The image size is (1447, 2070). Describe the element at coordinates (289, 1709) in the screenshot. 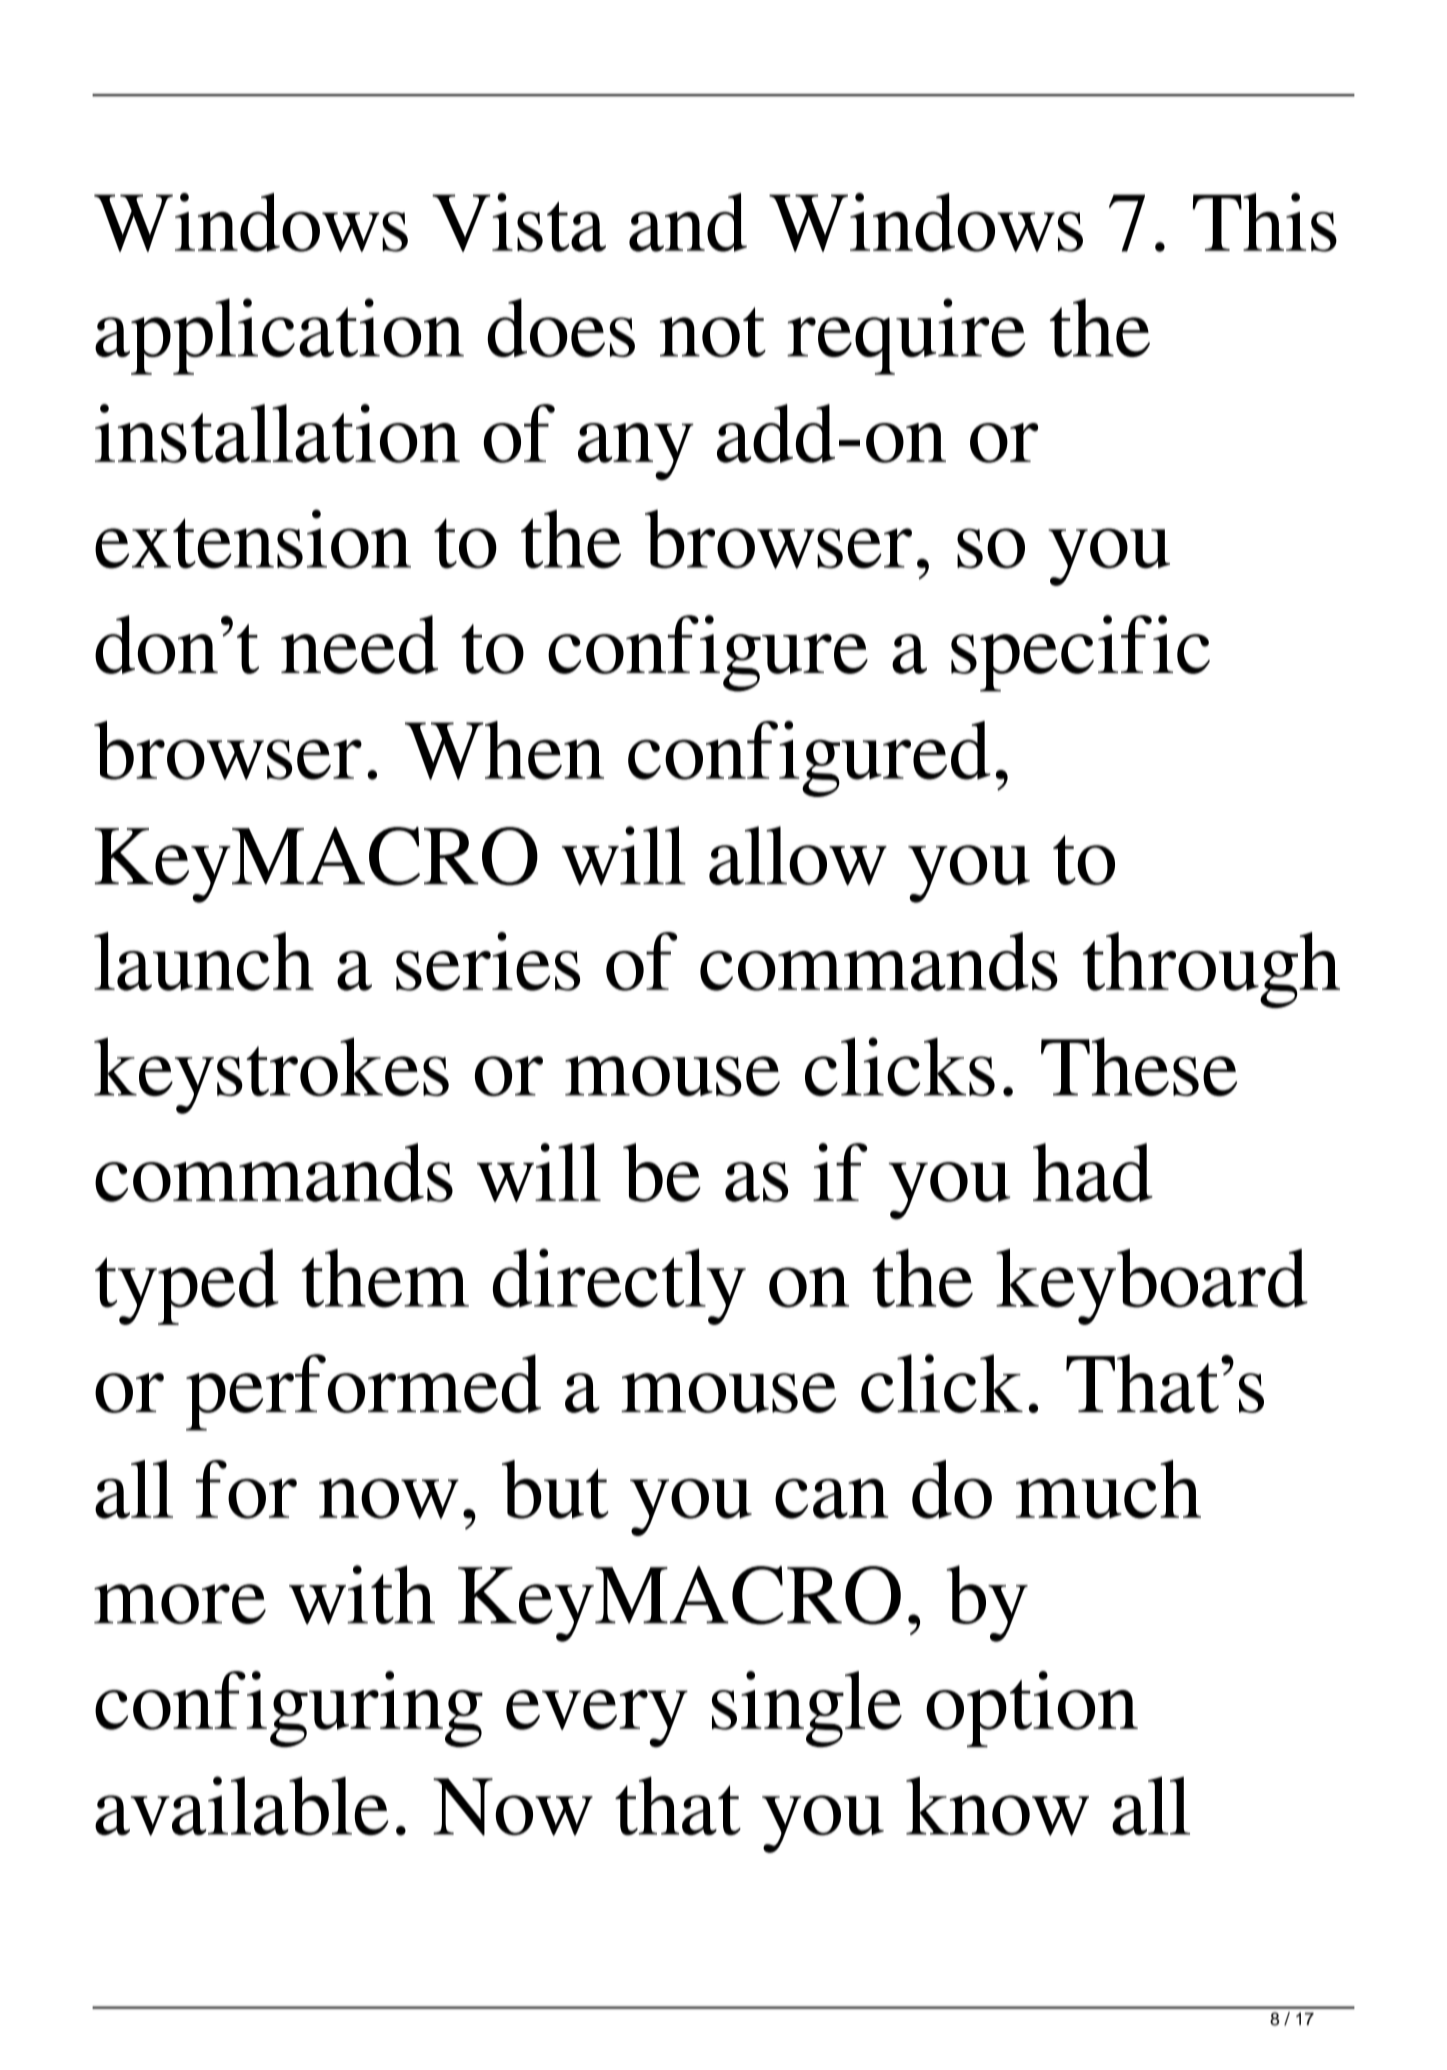

I see `configuring` at that location.
